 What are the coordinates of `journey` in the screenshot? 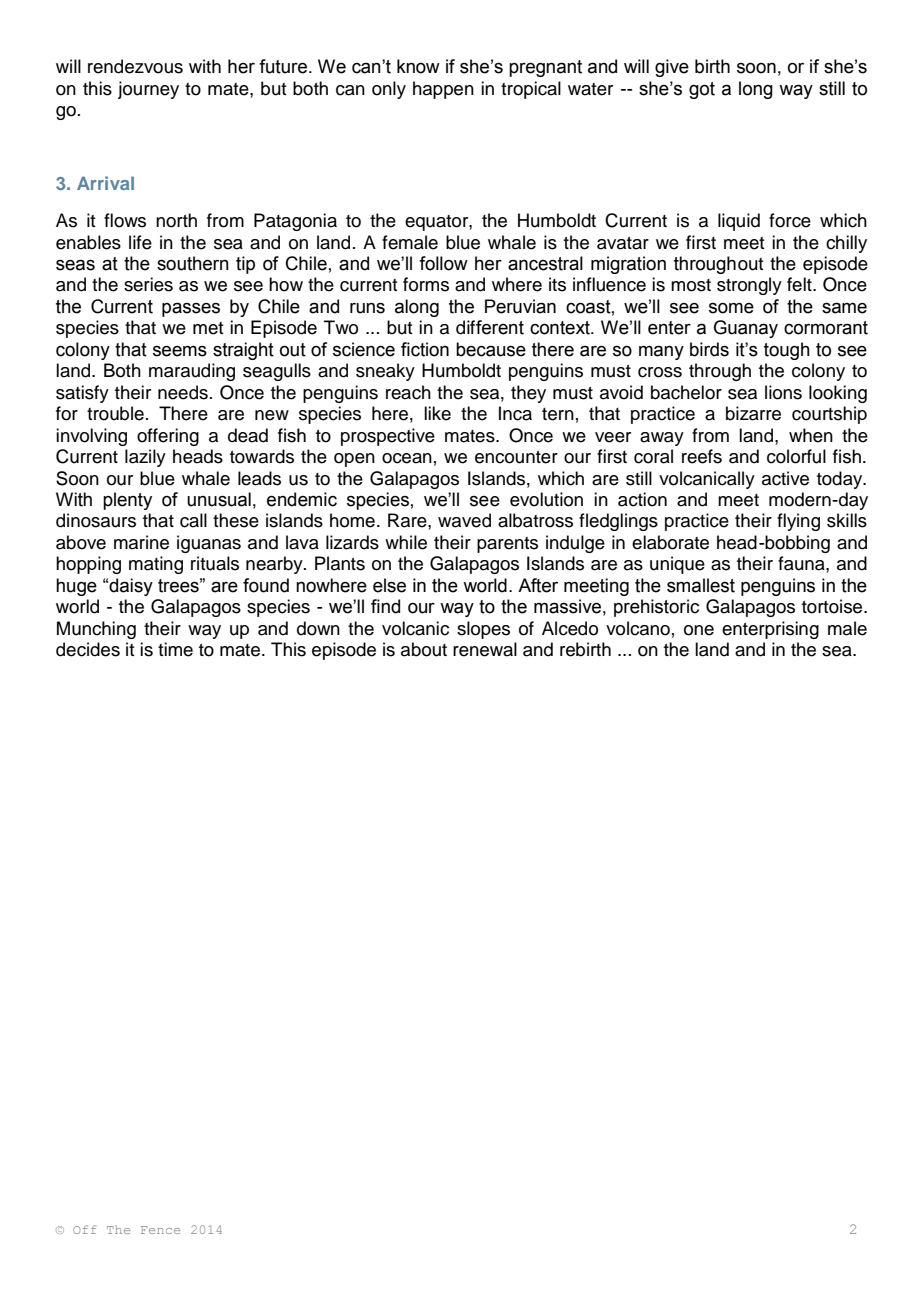 It's located at (148, 90).
